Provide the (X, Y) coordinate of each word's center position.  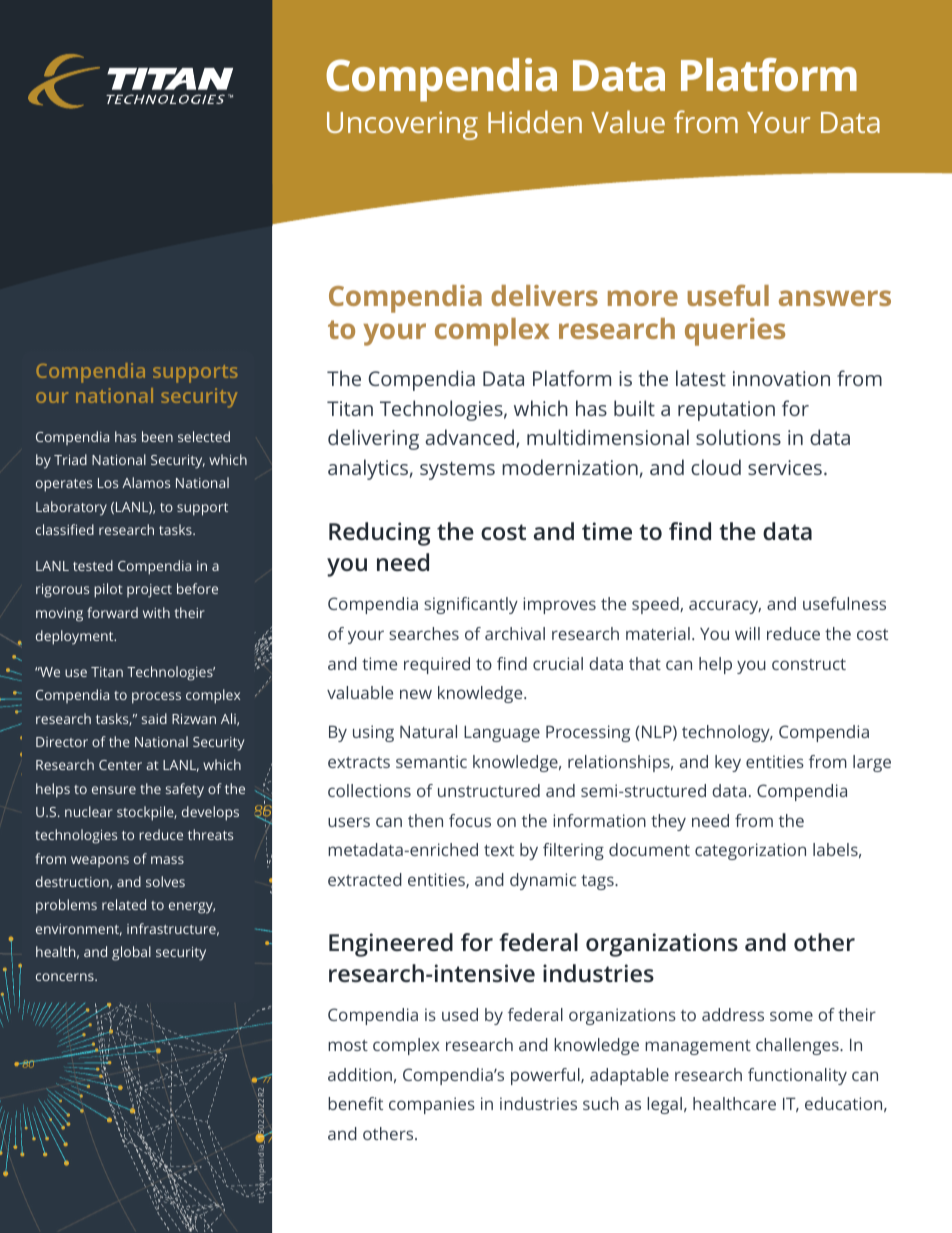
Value (628, 121)
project (149, 591)
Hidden (535, 121)
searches (424, 633)
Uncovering (402, 125)
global (131, 953)
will (747, 633)
